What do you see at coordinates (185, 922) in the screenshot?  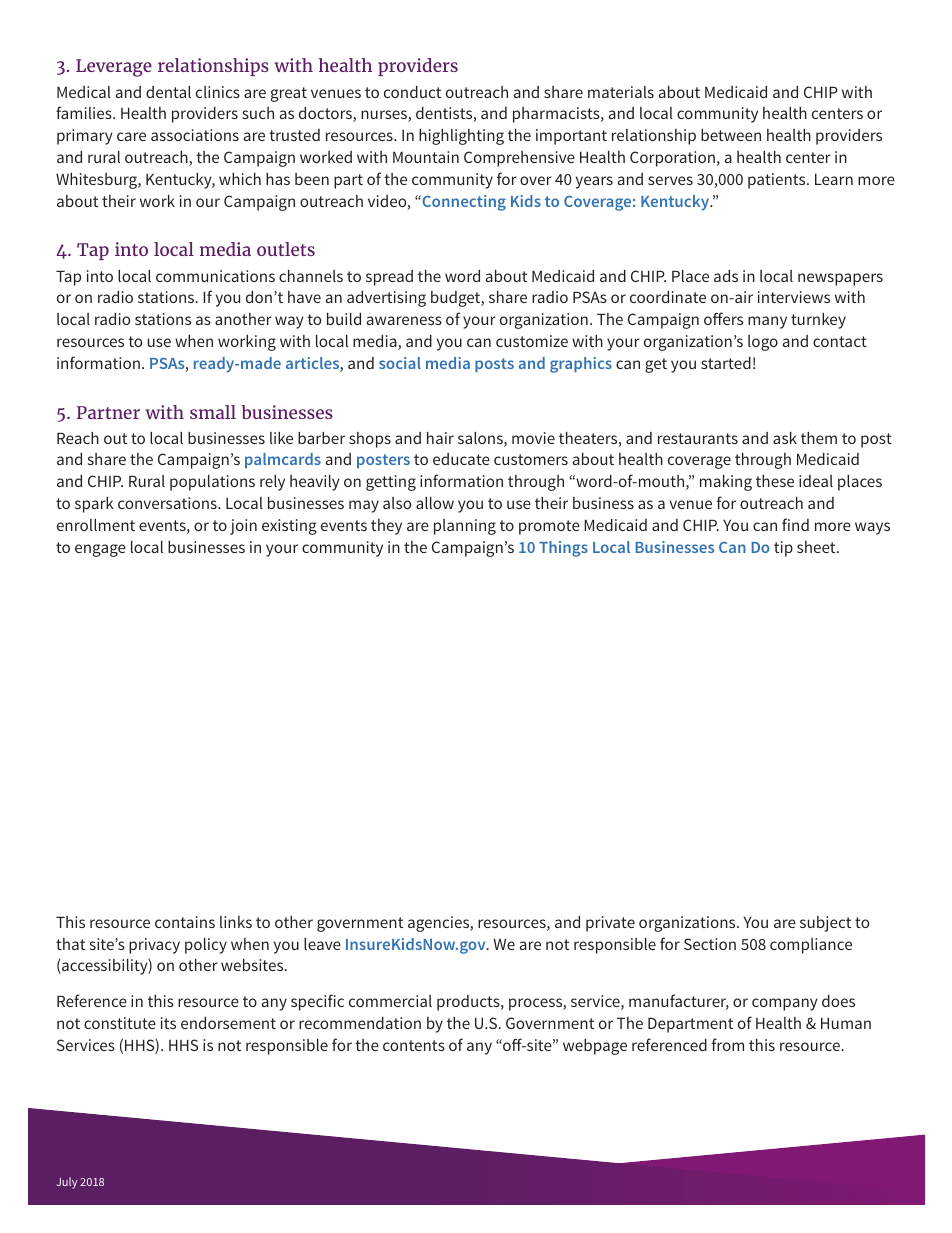 I see `contains` at bounding box center [185, 922].
